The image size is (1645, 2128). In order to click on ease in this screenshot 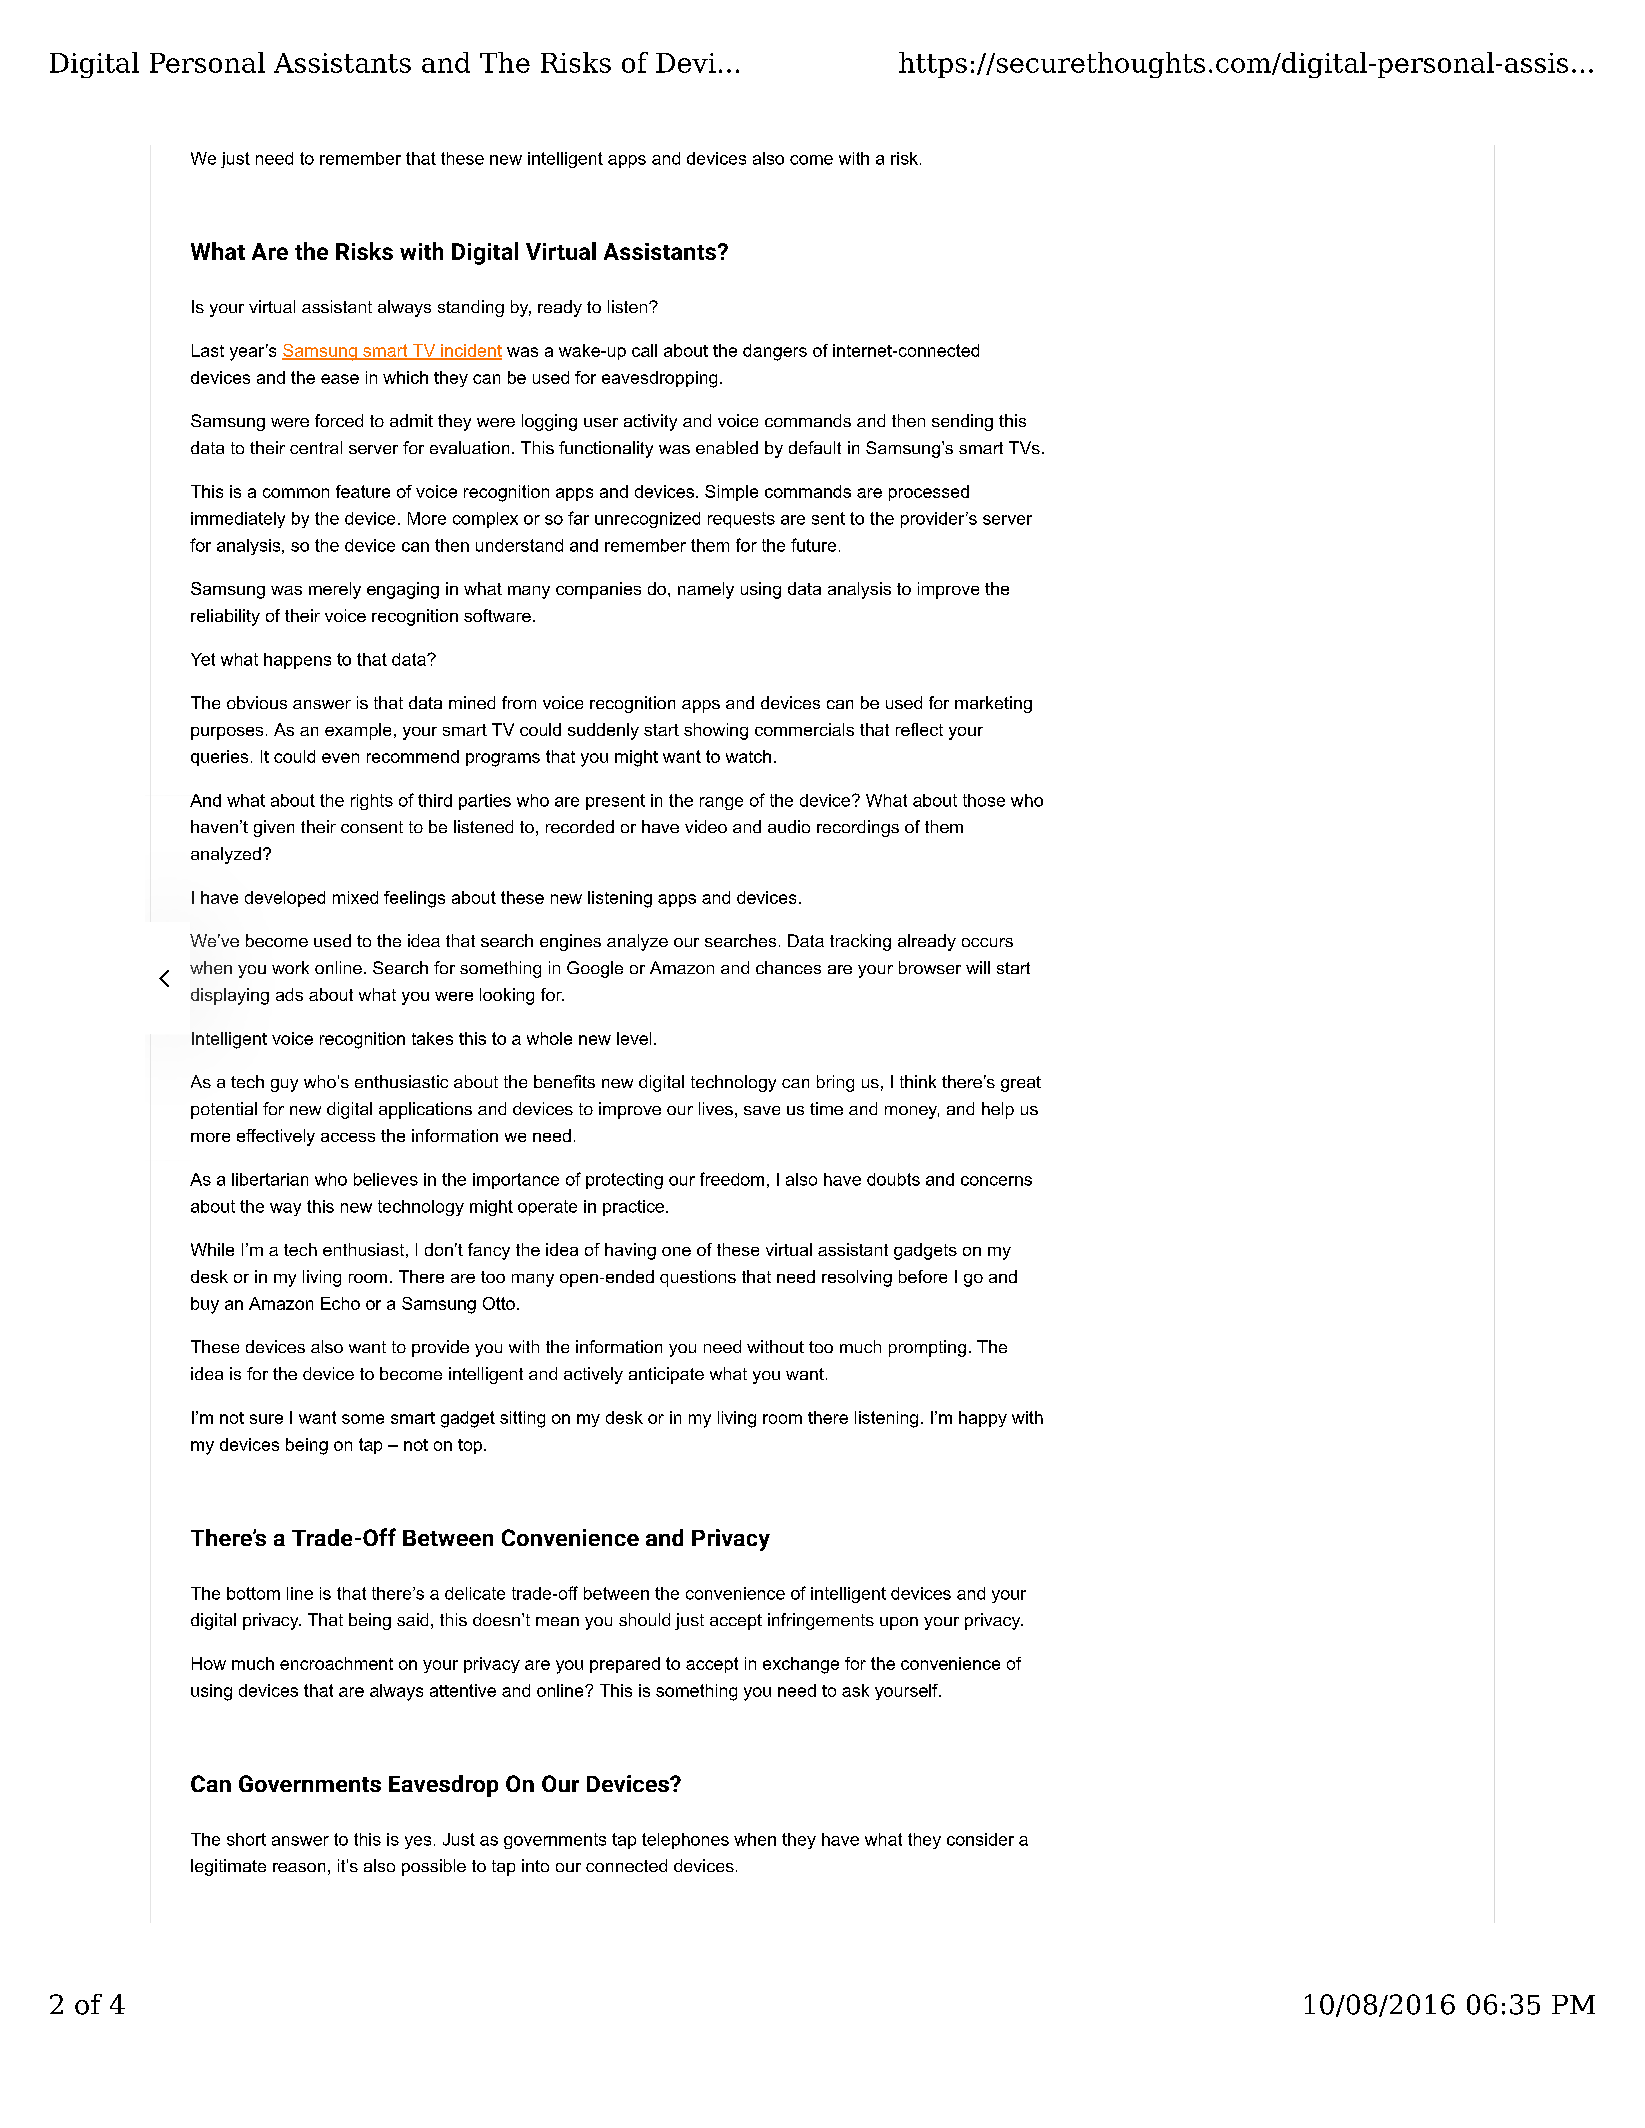, I will do `click(340, 379)`.
